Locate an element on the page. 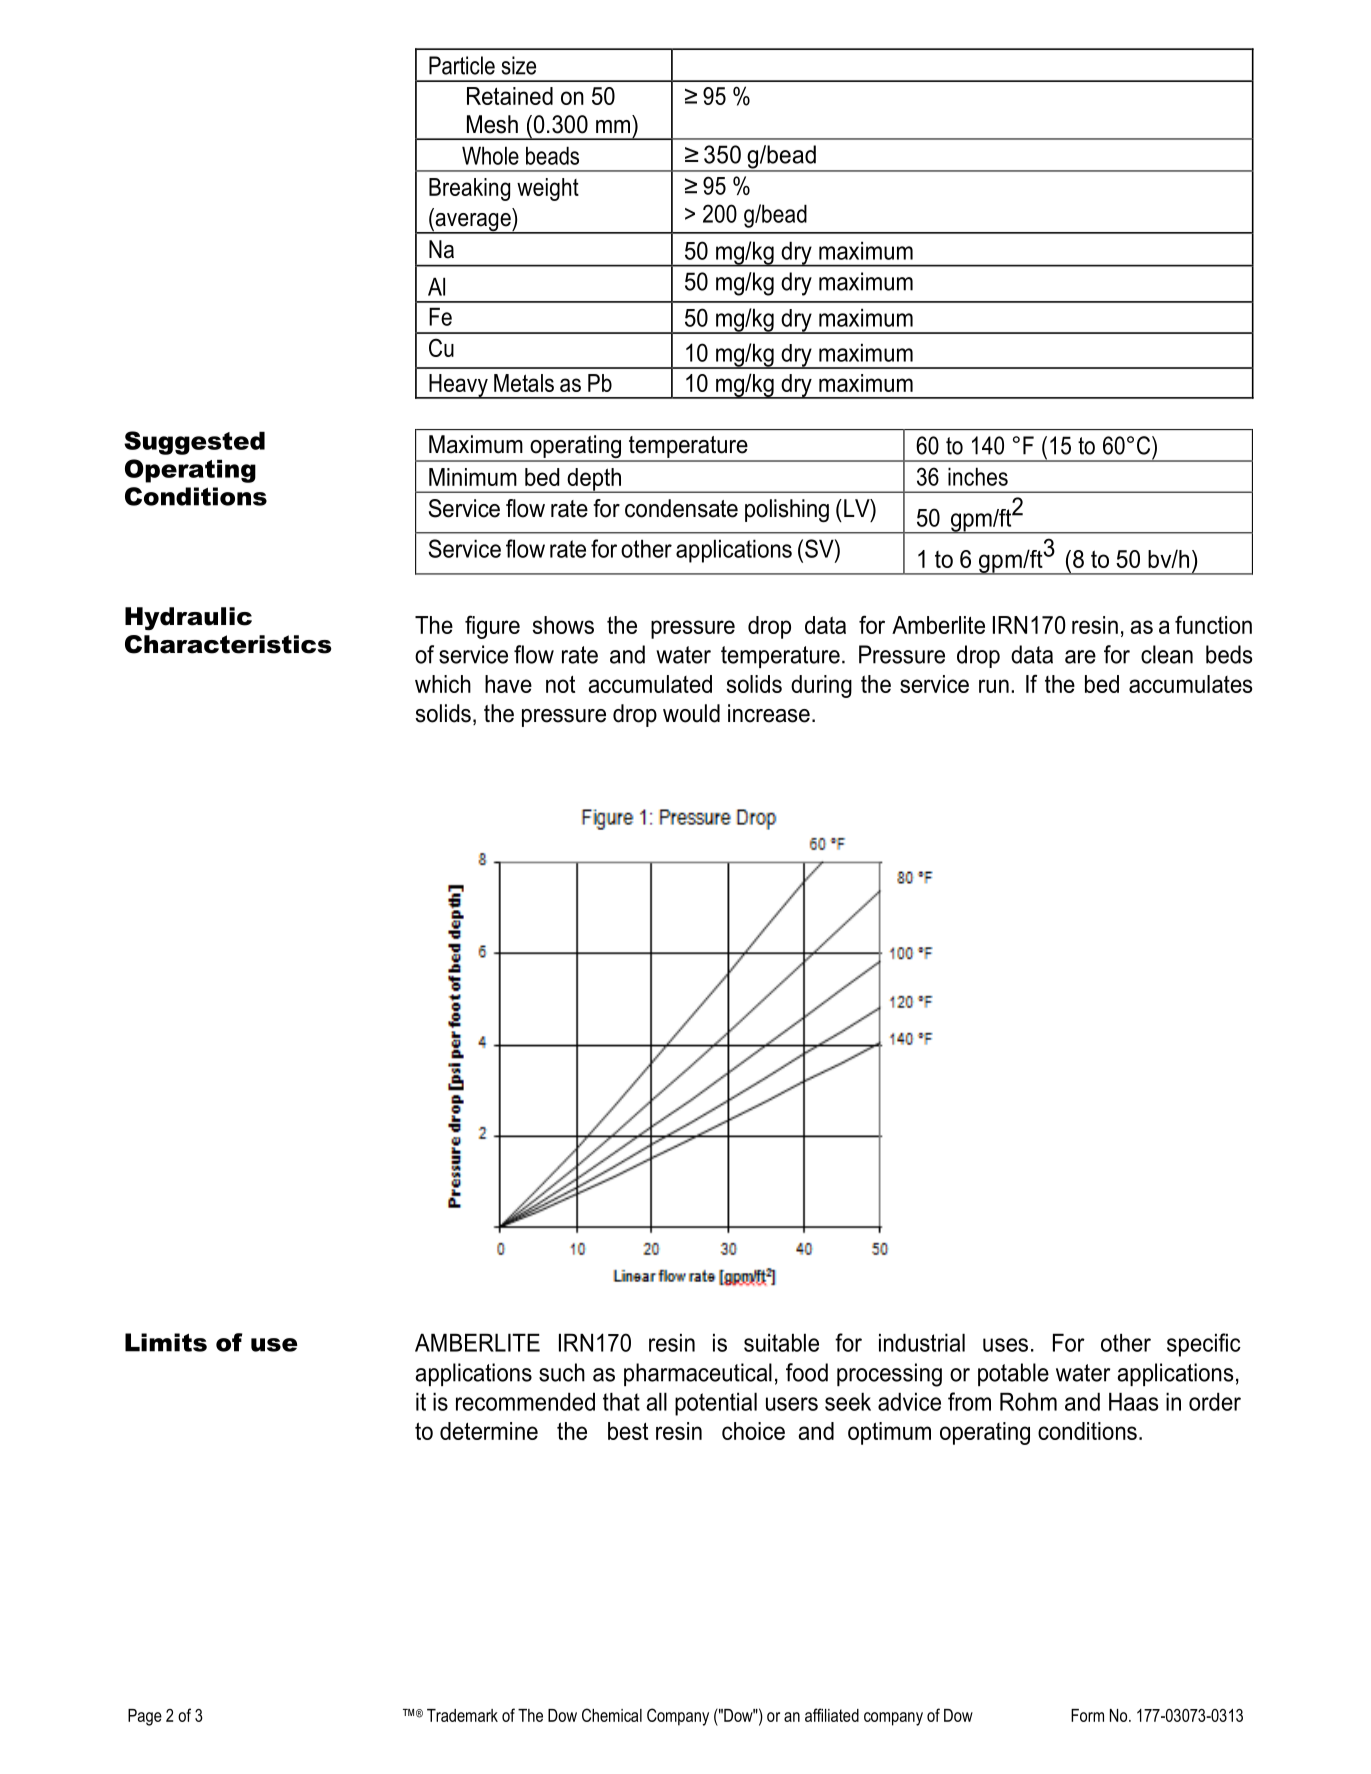 The width and height of the page is (1371, 1774). inches is located at coordinates (978, 476).
